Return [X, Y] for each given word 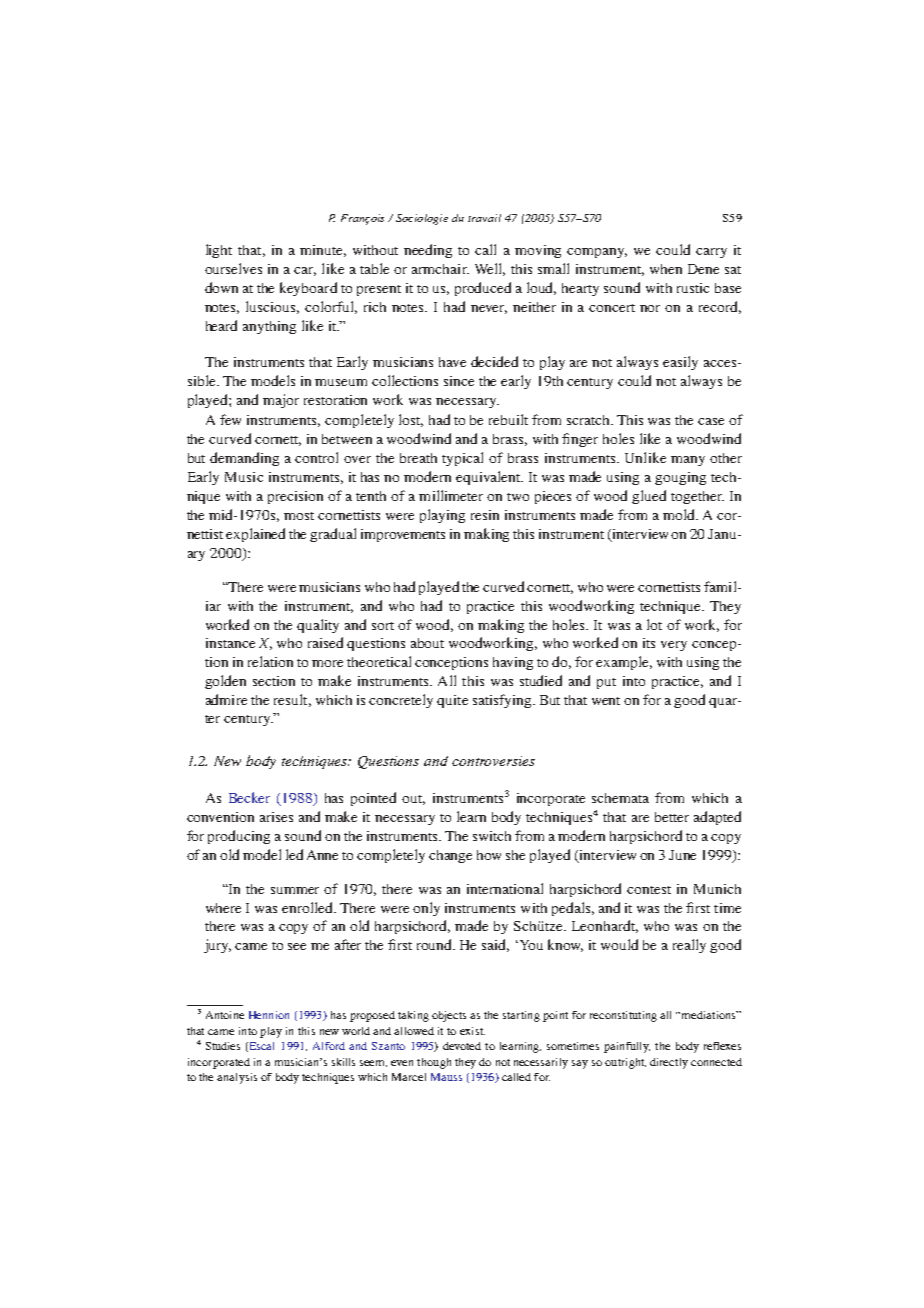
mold [680, 514]
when [666, 269]
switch [492, 836]
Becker [249, 797]
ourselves [233, 268]
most [299, 516]
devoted [462, 1046]
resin [485, 515]
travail [484, 218]
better [672, 817]
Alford [329, 1046]
